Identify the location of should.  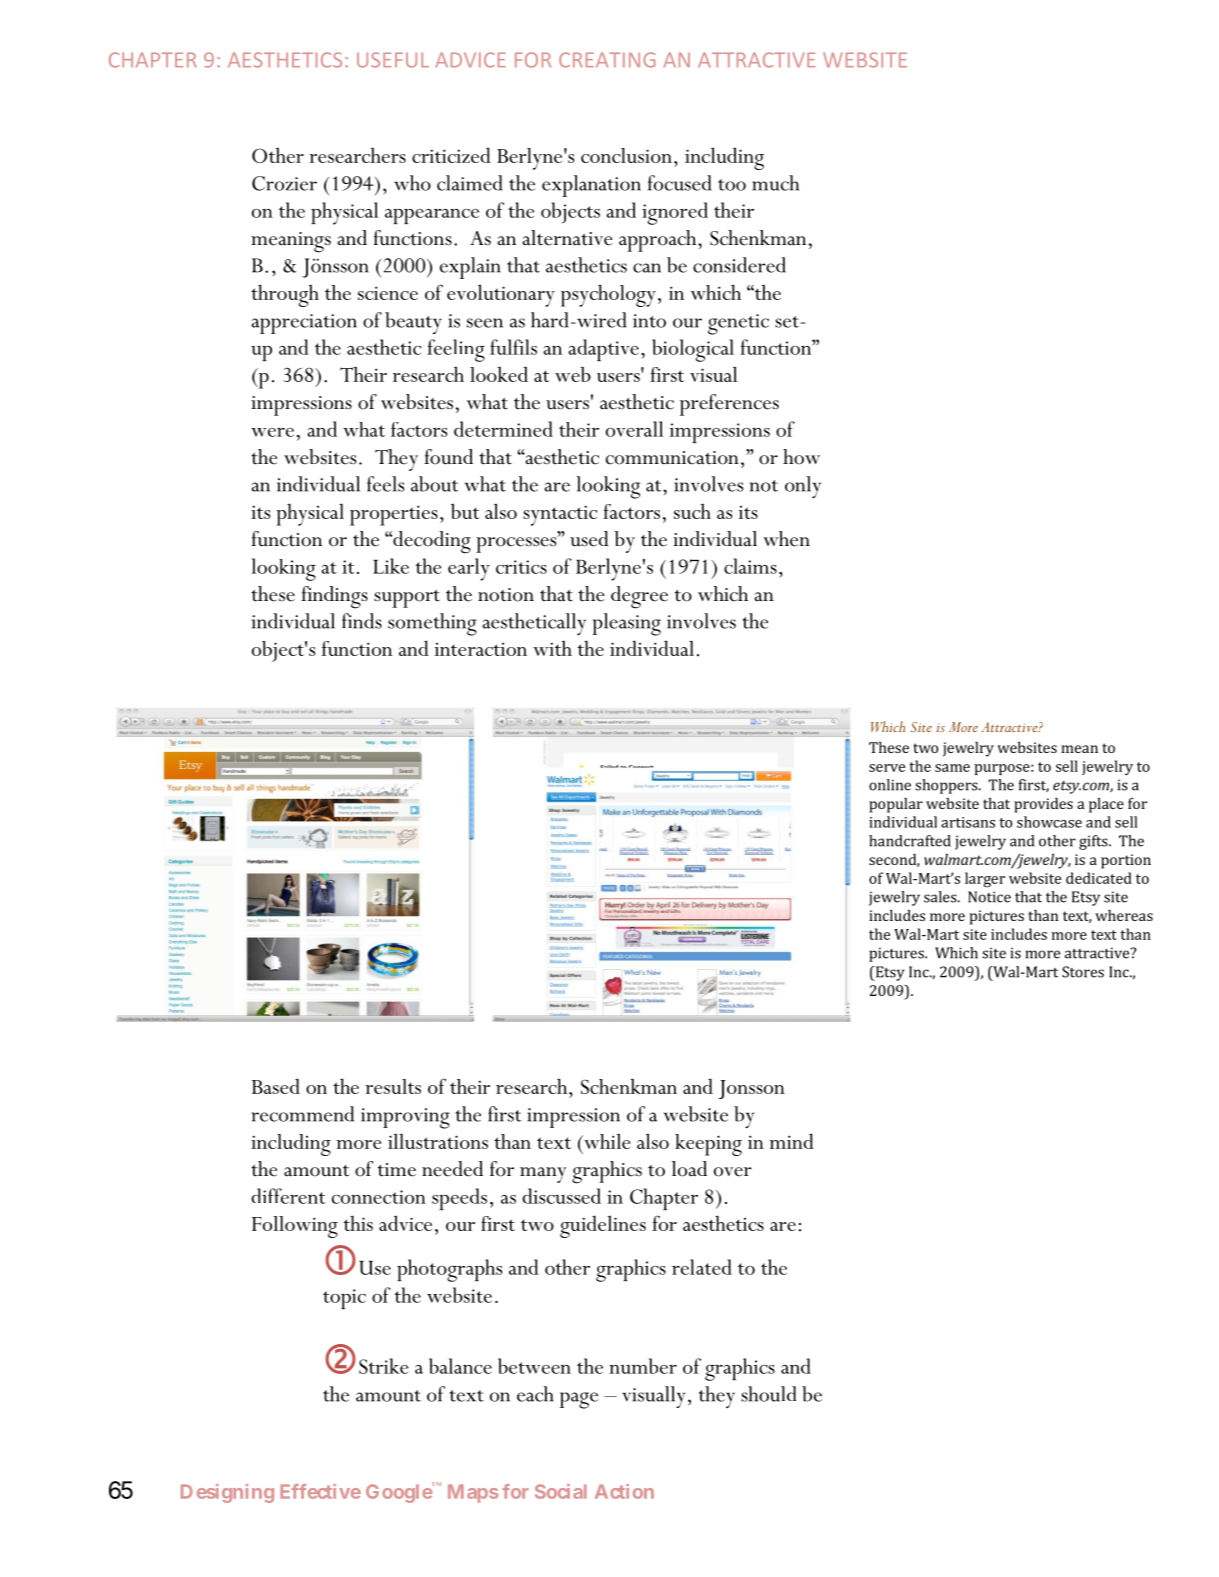
(768, 1394).
